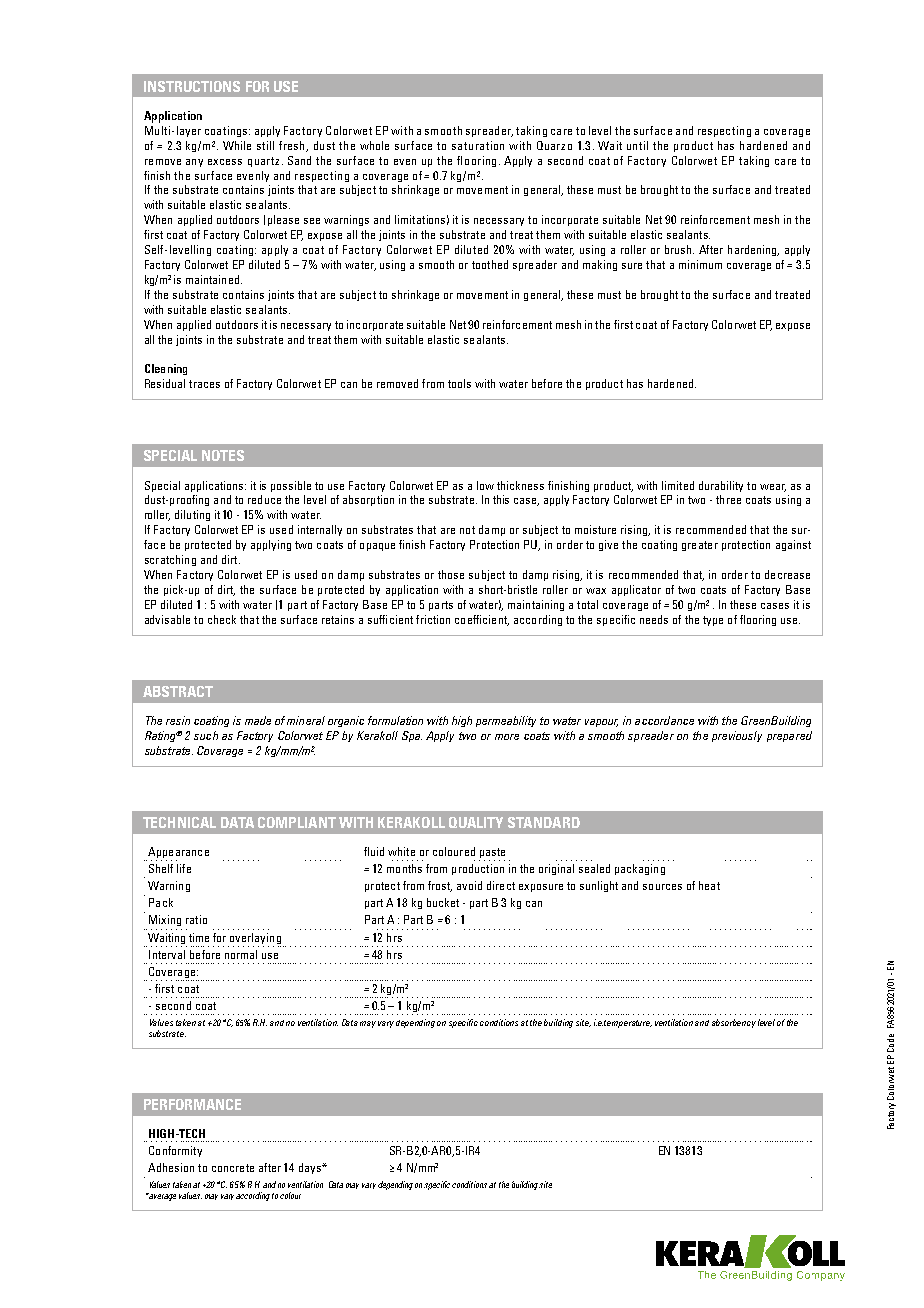  Describe the element at coordinates (184, 868) in the screenshot. I see `life` at that location.
